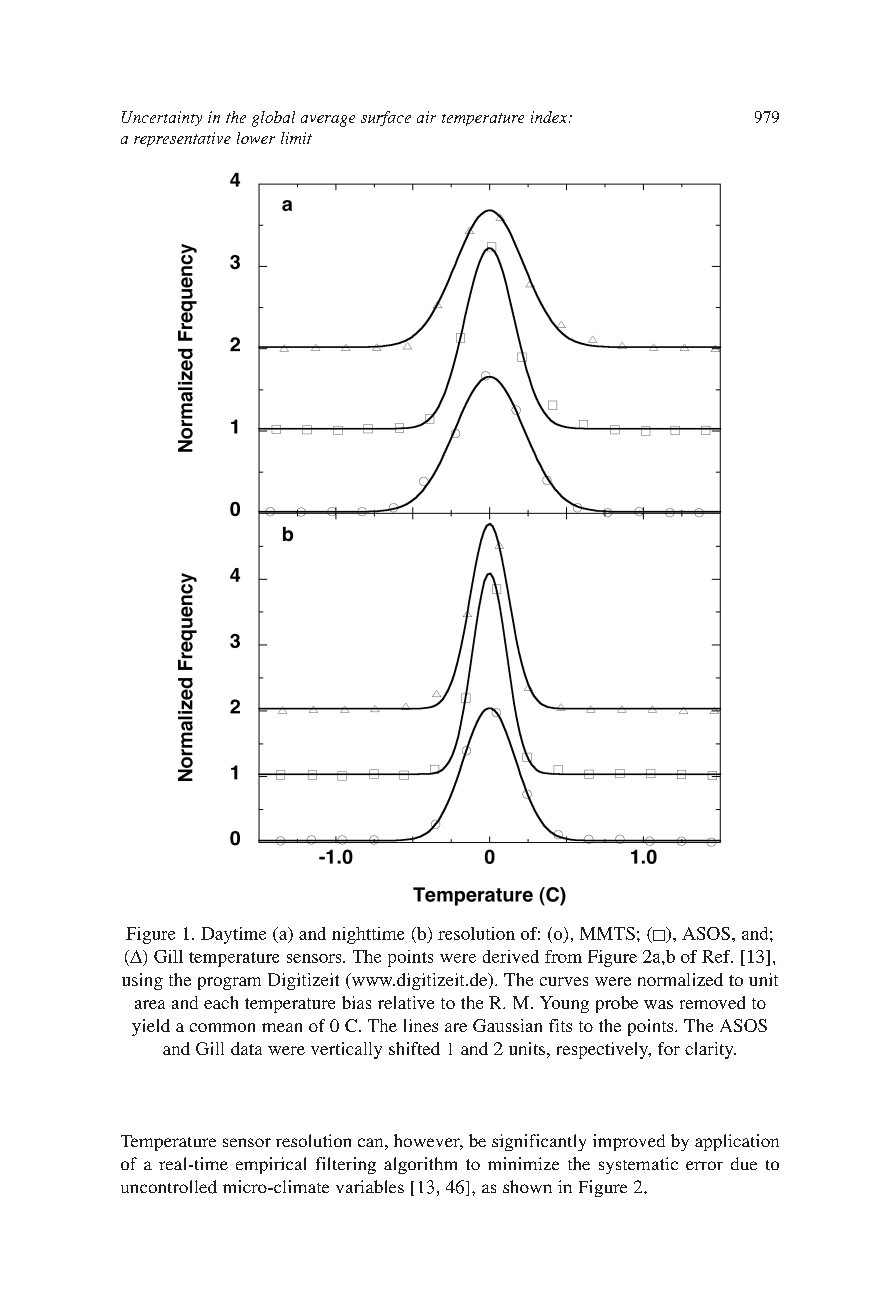 The width and height of the screenshot is (896, 1316). I want to click on from, so click(563, 956).
